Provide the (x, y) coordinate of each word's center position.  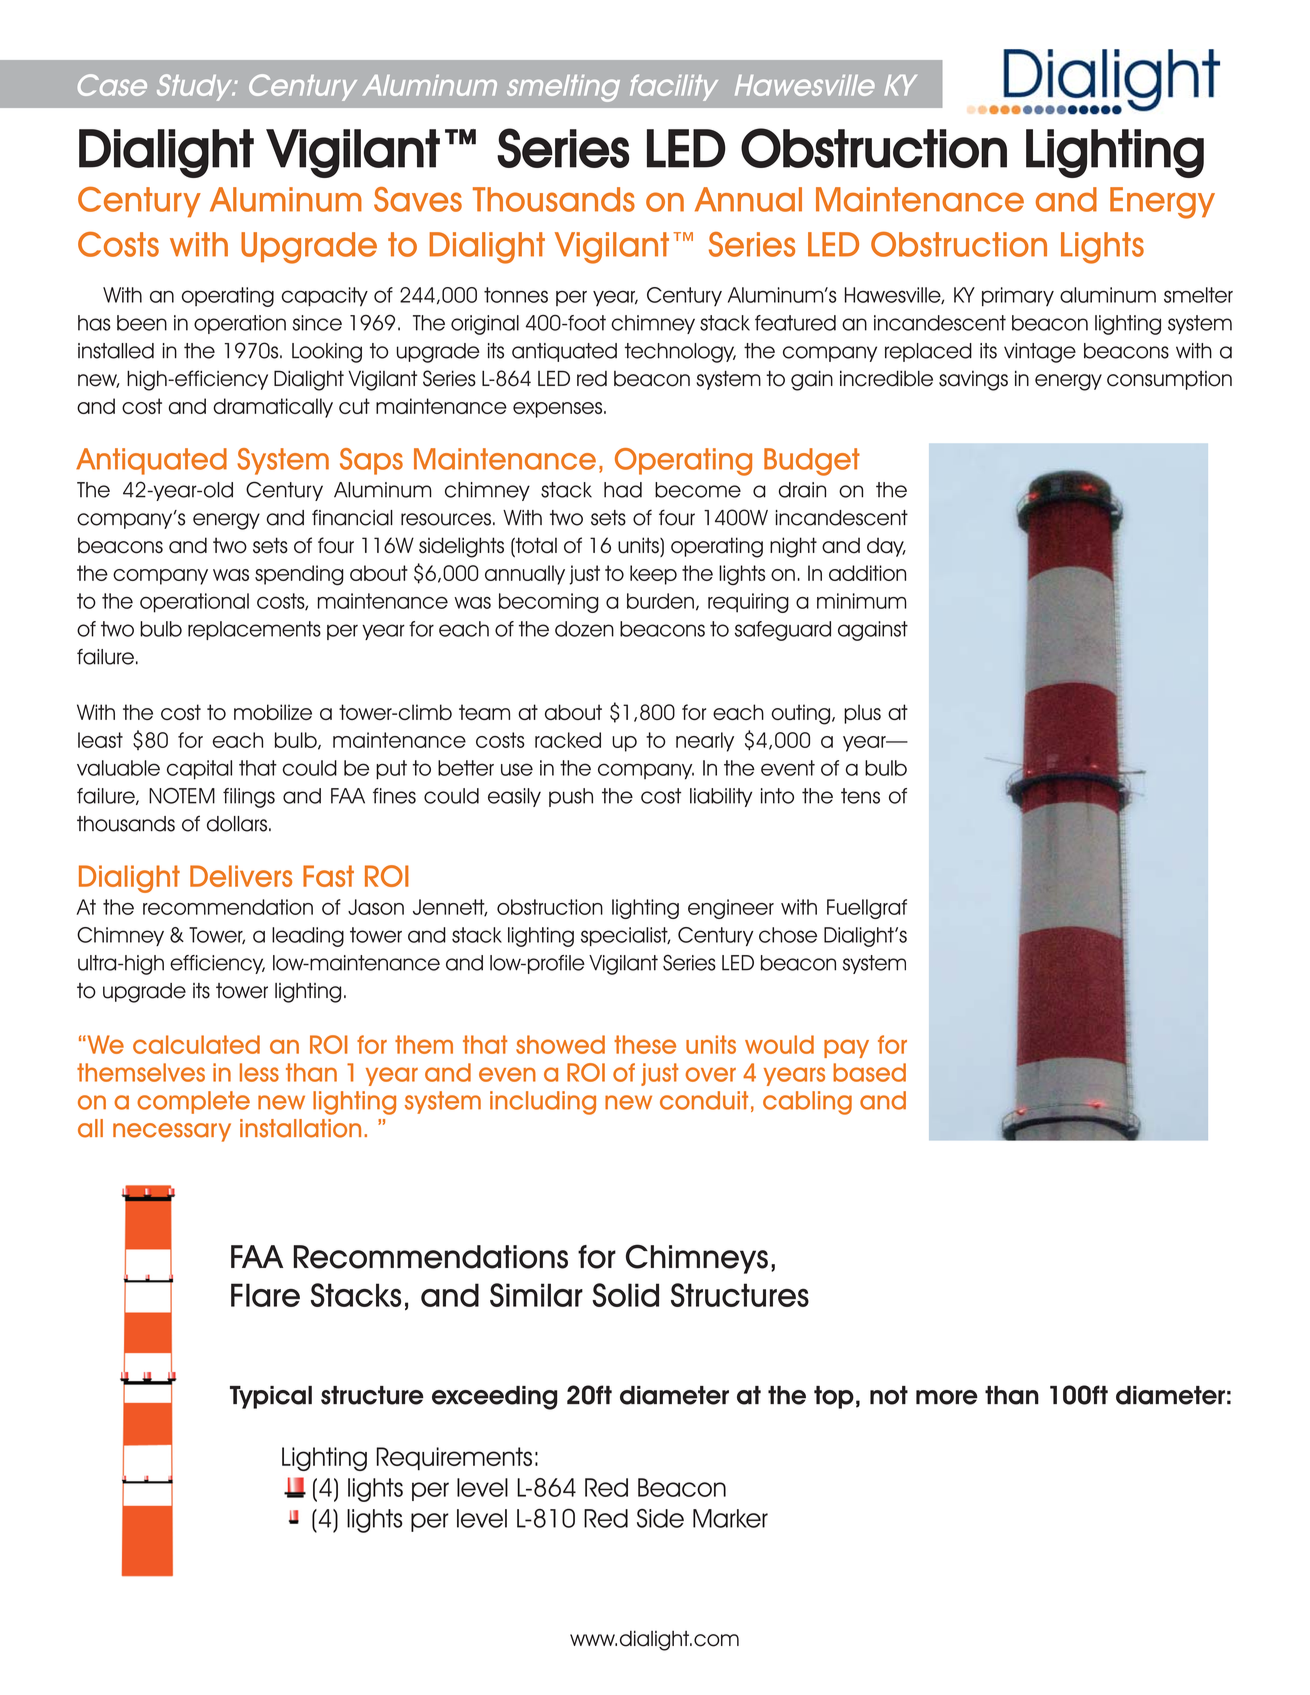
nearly (705, 742)
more (947, 1397)
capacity (325, 297)
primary (1018, 297)
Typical (271, 1397)
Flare (265, 1295)
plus (862, 714)
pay (846, 1048)
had (623, 490)
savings (973, 381)
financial (352, 518)
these (645, 1044)
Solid (625, 1295)
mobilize (273, 712)
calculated (196, 1044)
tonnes (516, 295)
